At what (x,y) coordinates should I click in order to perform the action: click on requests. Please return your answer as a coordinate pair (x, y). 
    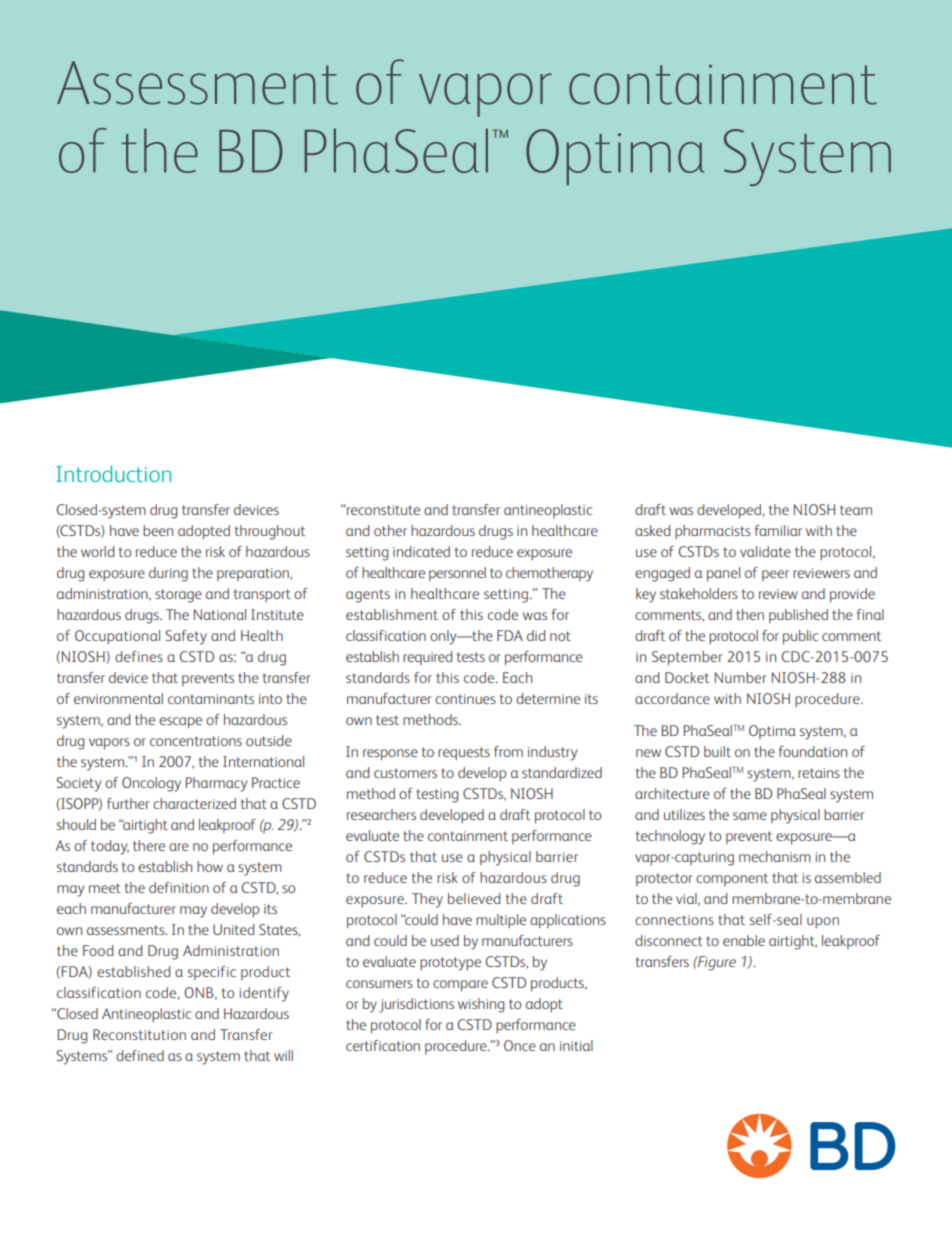
    Looking at the image, I should click on (464, 754).
